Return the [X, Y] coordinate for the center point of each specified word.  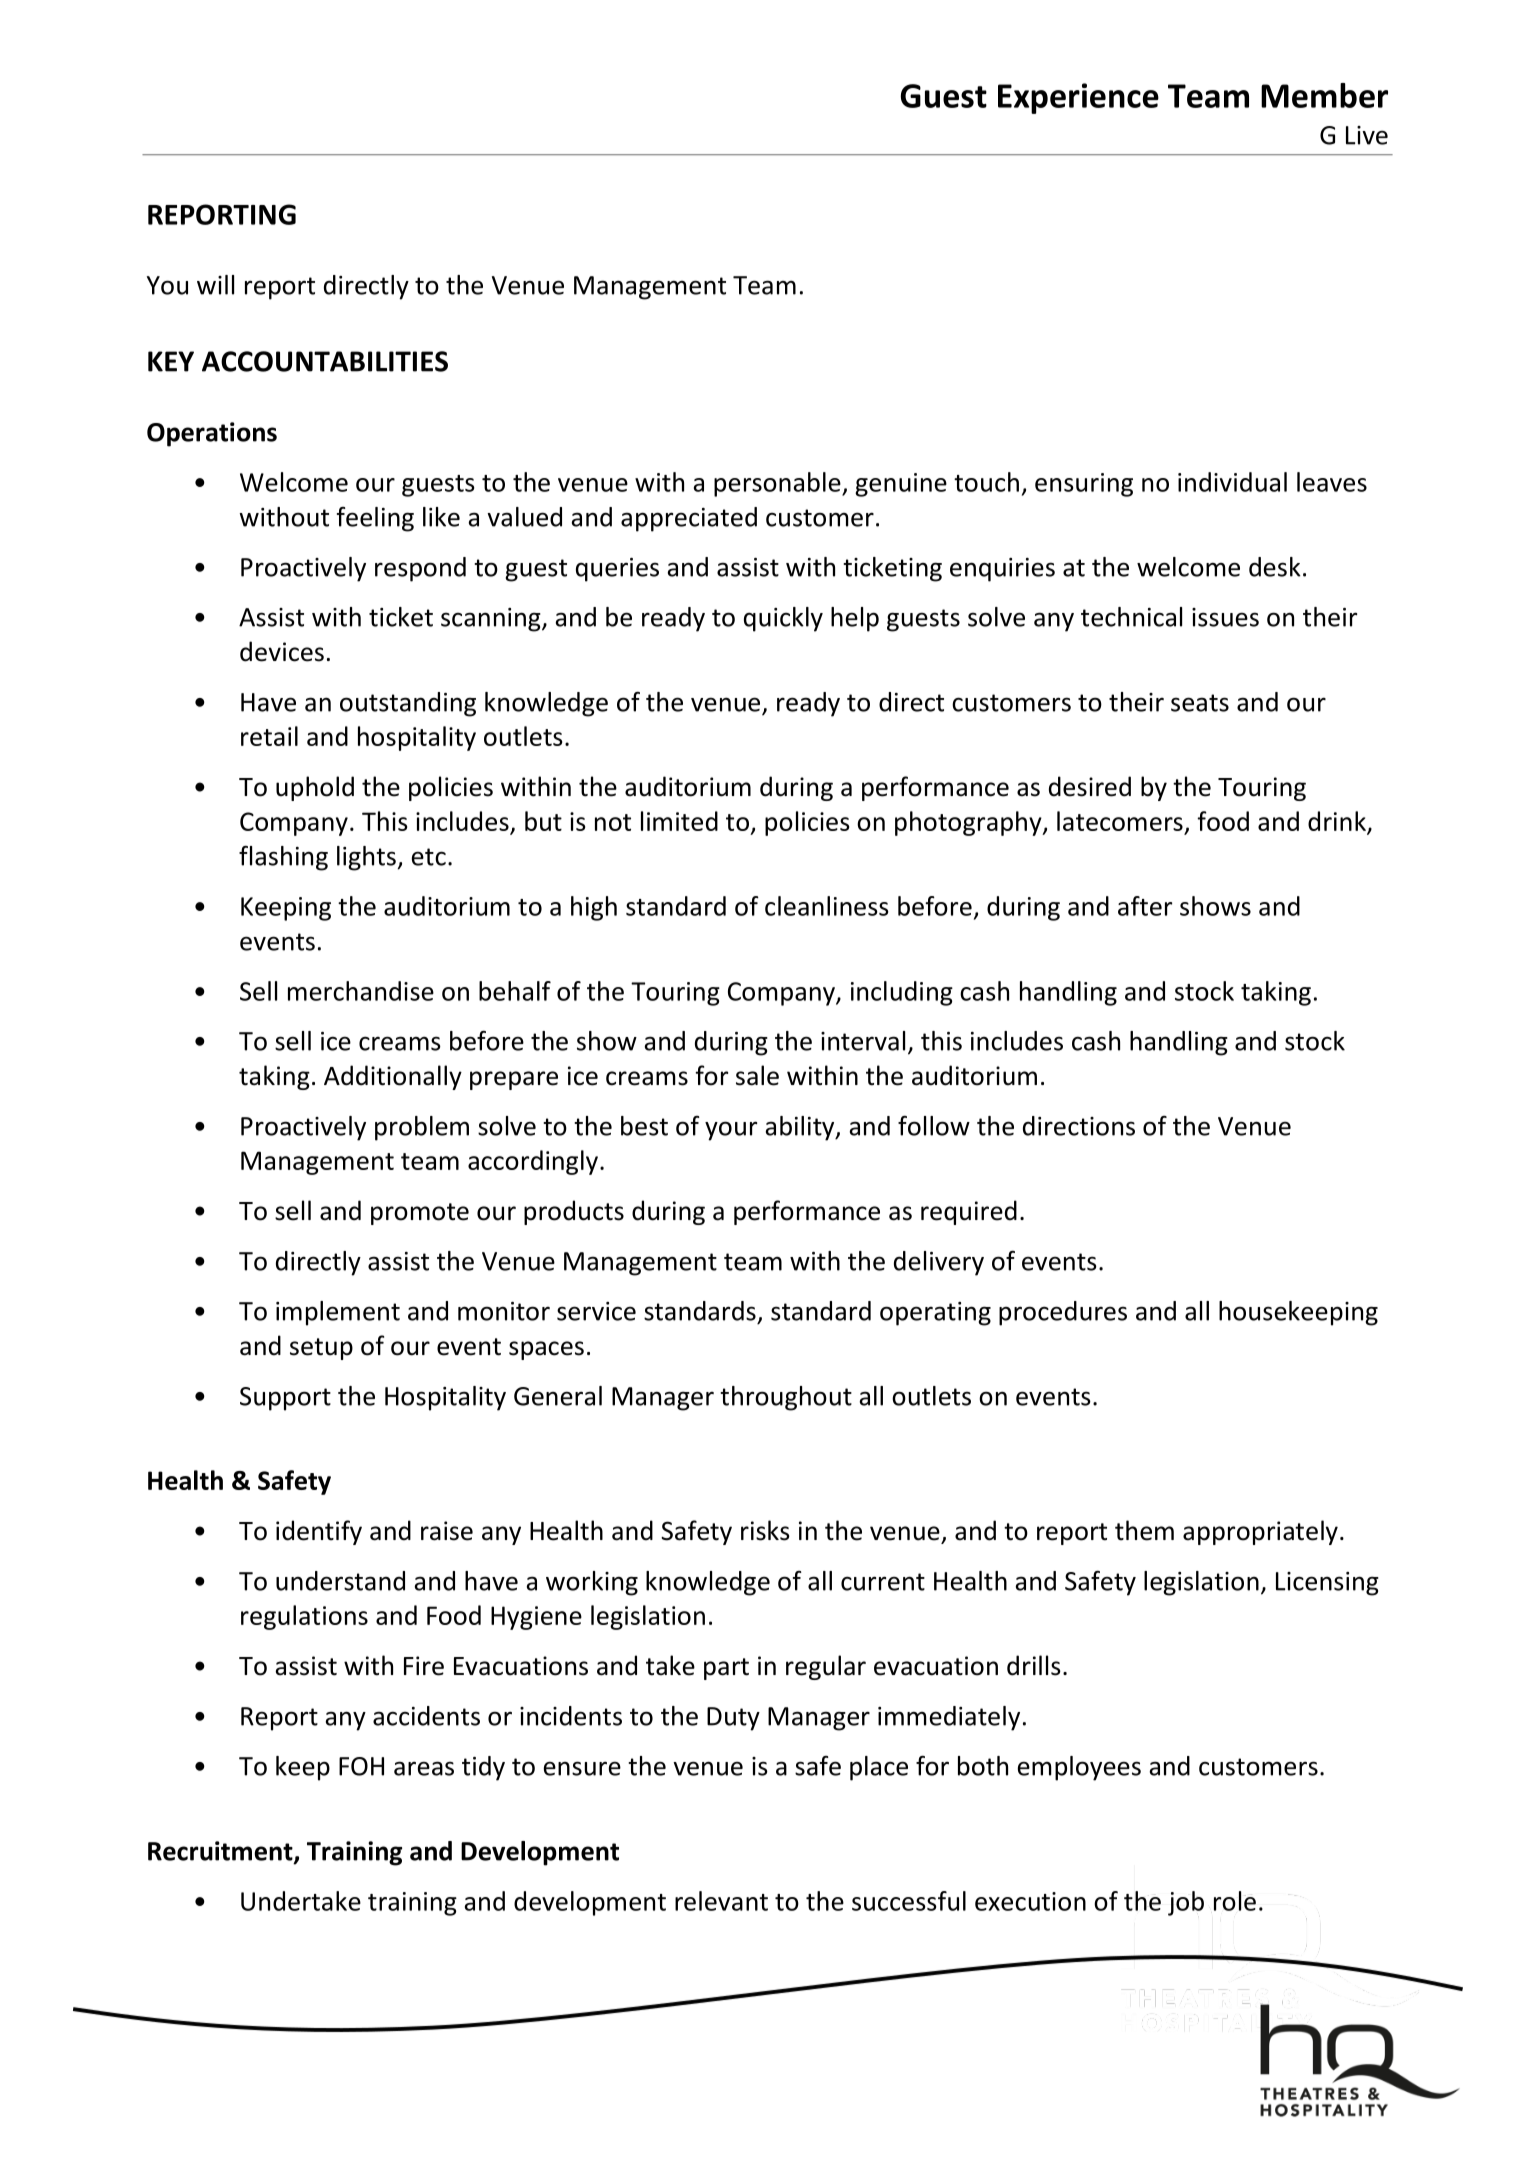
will [215, 285]
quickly [783, 619]
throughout [786, 1398]
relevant [721, 1901]
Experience [1078, 98]
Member [1324, 95]
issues [1225, 617]
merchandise [361, 991]
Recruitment [221, 1852]
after [1145, 906]
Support [285, 1399]
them [1144, 1530]
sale [757, 1075]
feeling [375, 519]
